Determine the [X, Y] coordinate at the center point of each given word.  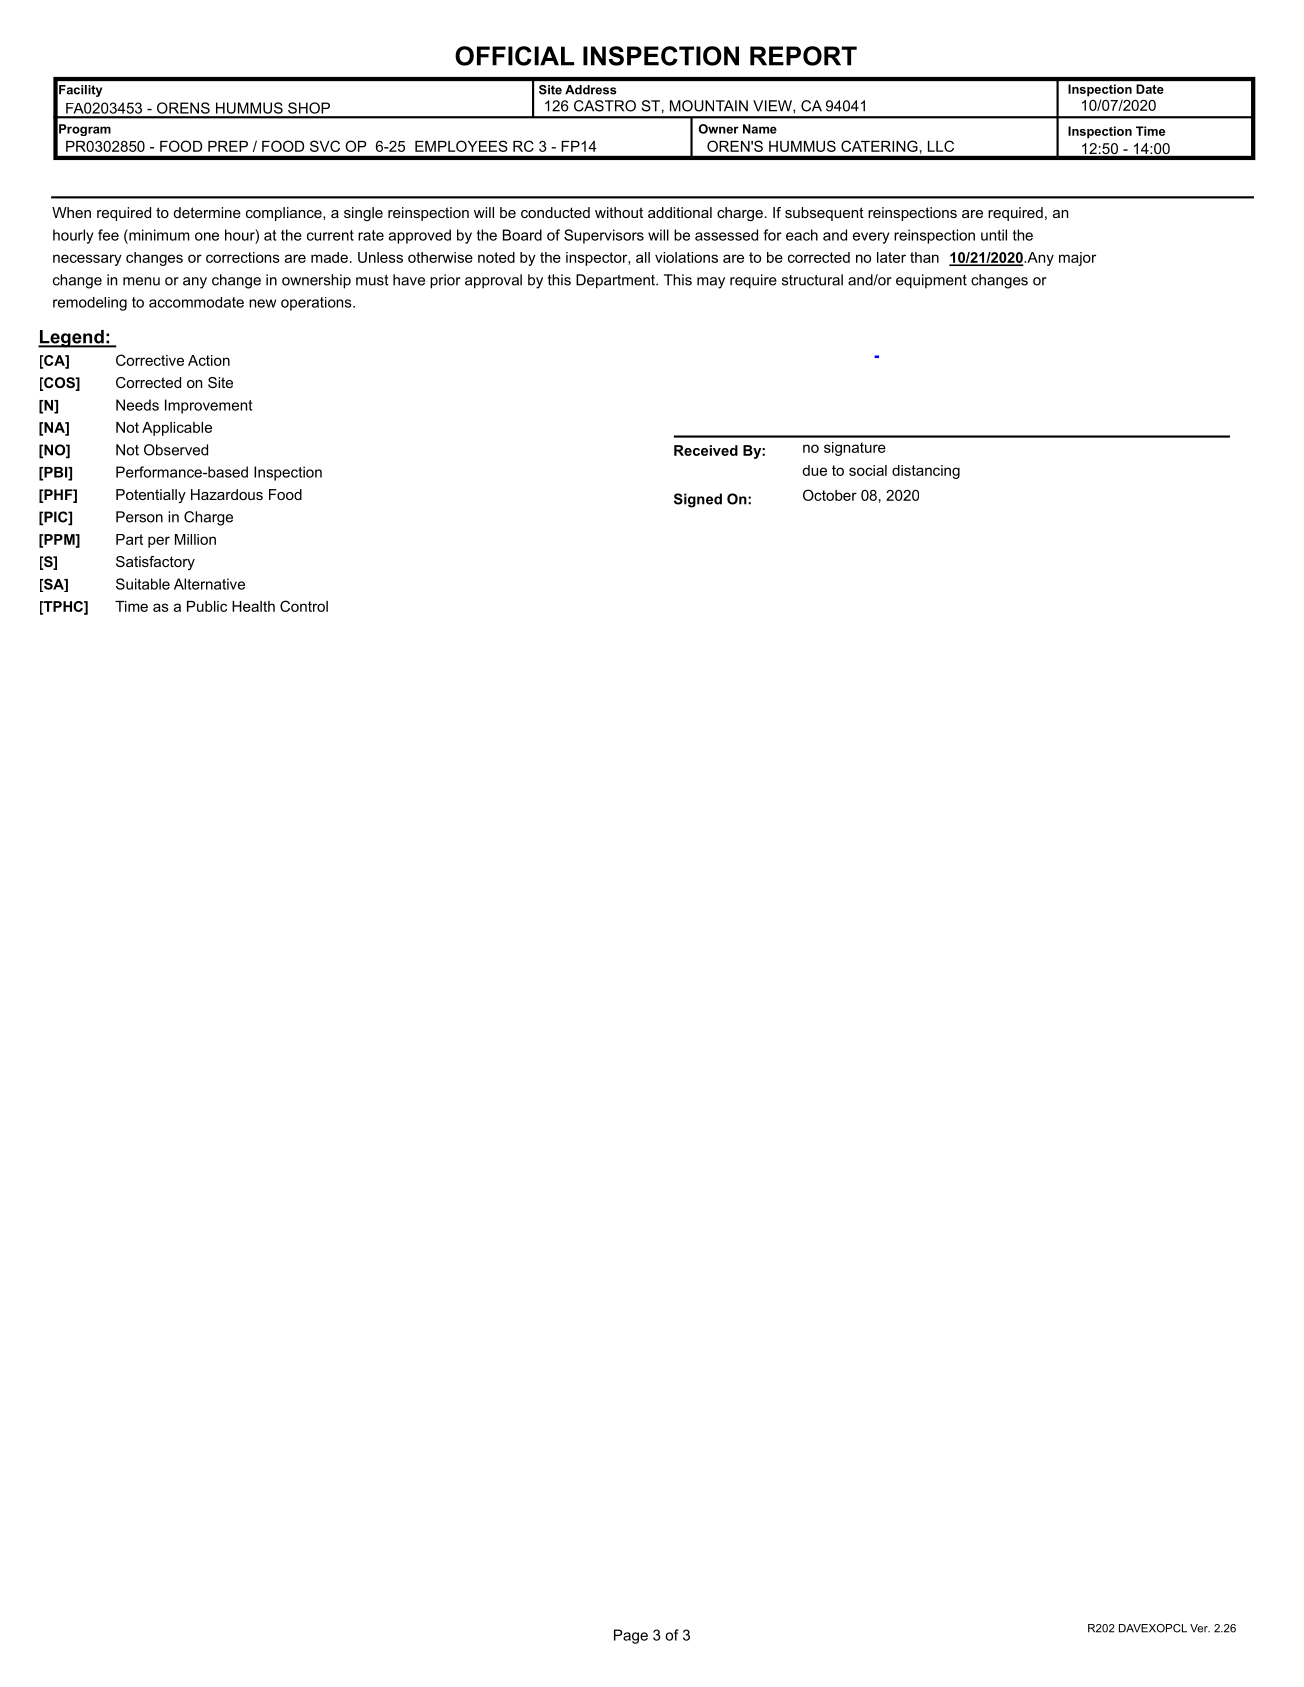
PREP [228, 146]
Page [631, 1636]
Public [207, 606]
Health [253, 606]
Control [304, 606]
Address [591, 90]
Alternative [209, 584]
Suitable [143, 584]
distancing [926, 472]
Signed [698, 500]
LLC [941, 146]
